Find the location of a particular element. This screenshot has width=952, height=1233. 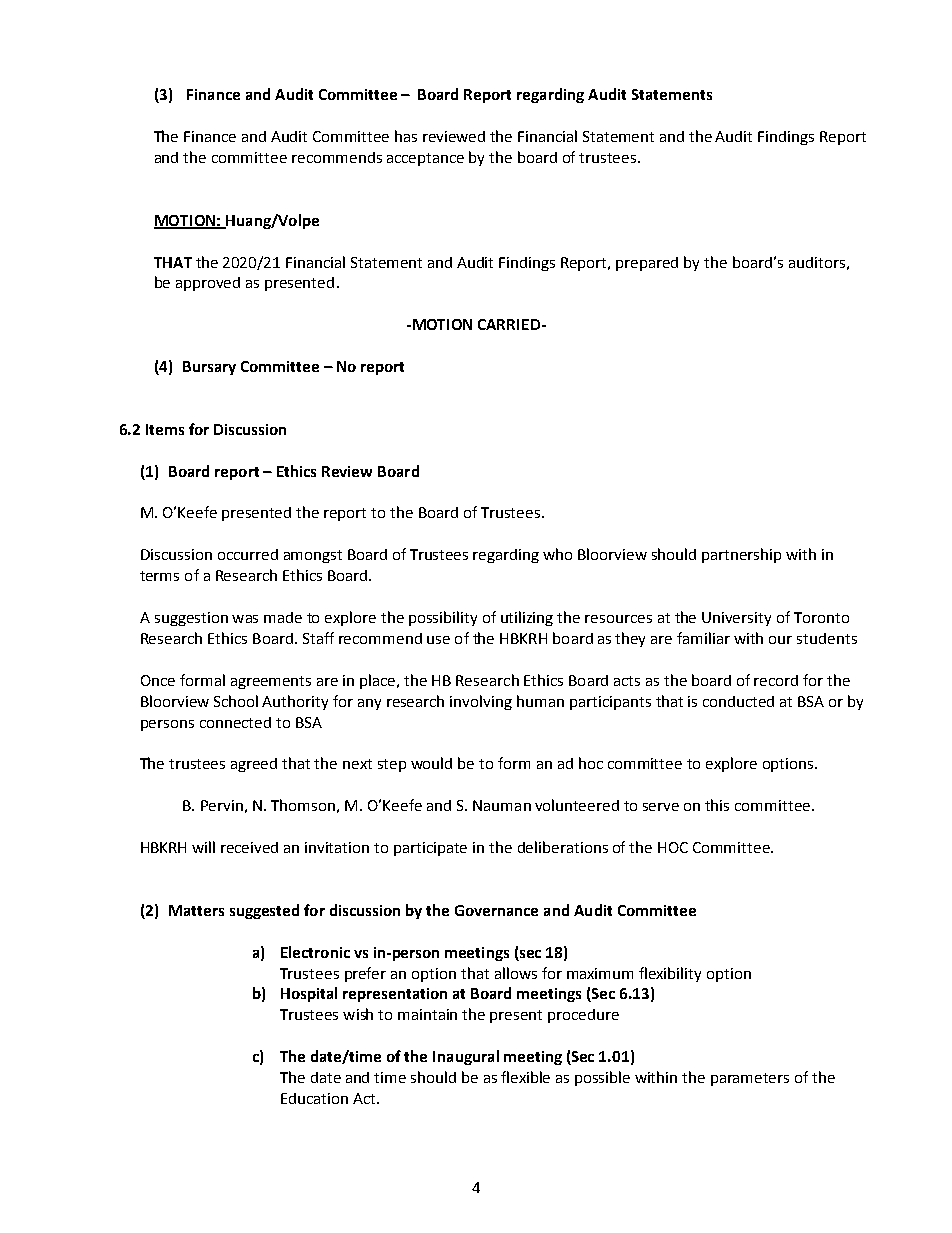

parameters is located at coordinates (750, 1079).
